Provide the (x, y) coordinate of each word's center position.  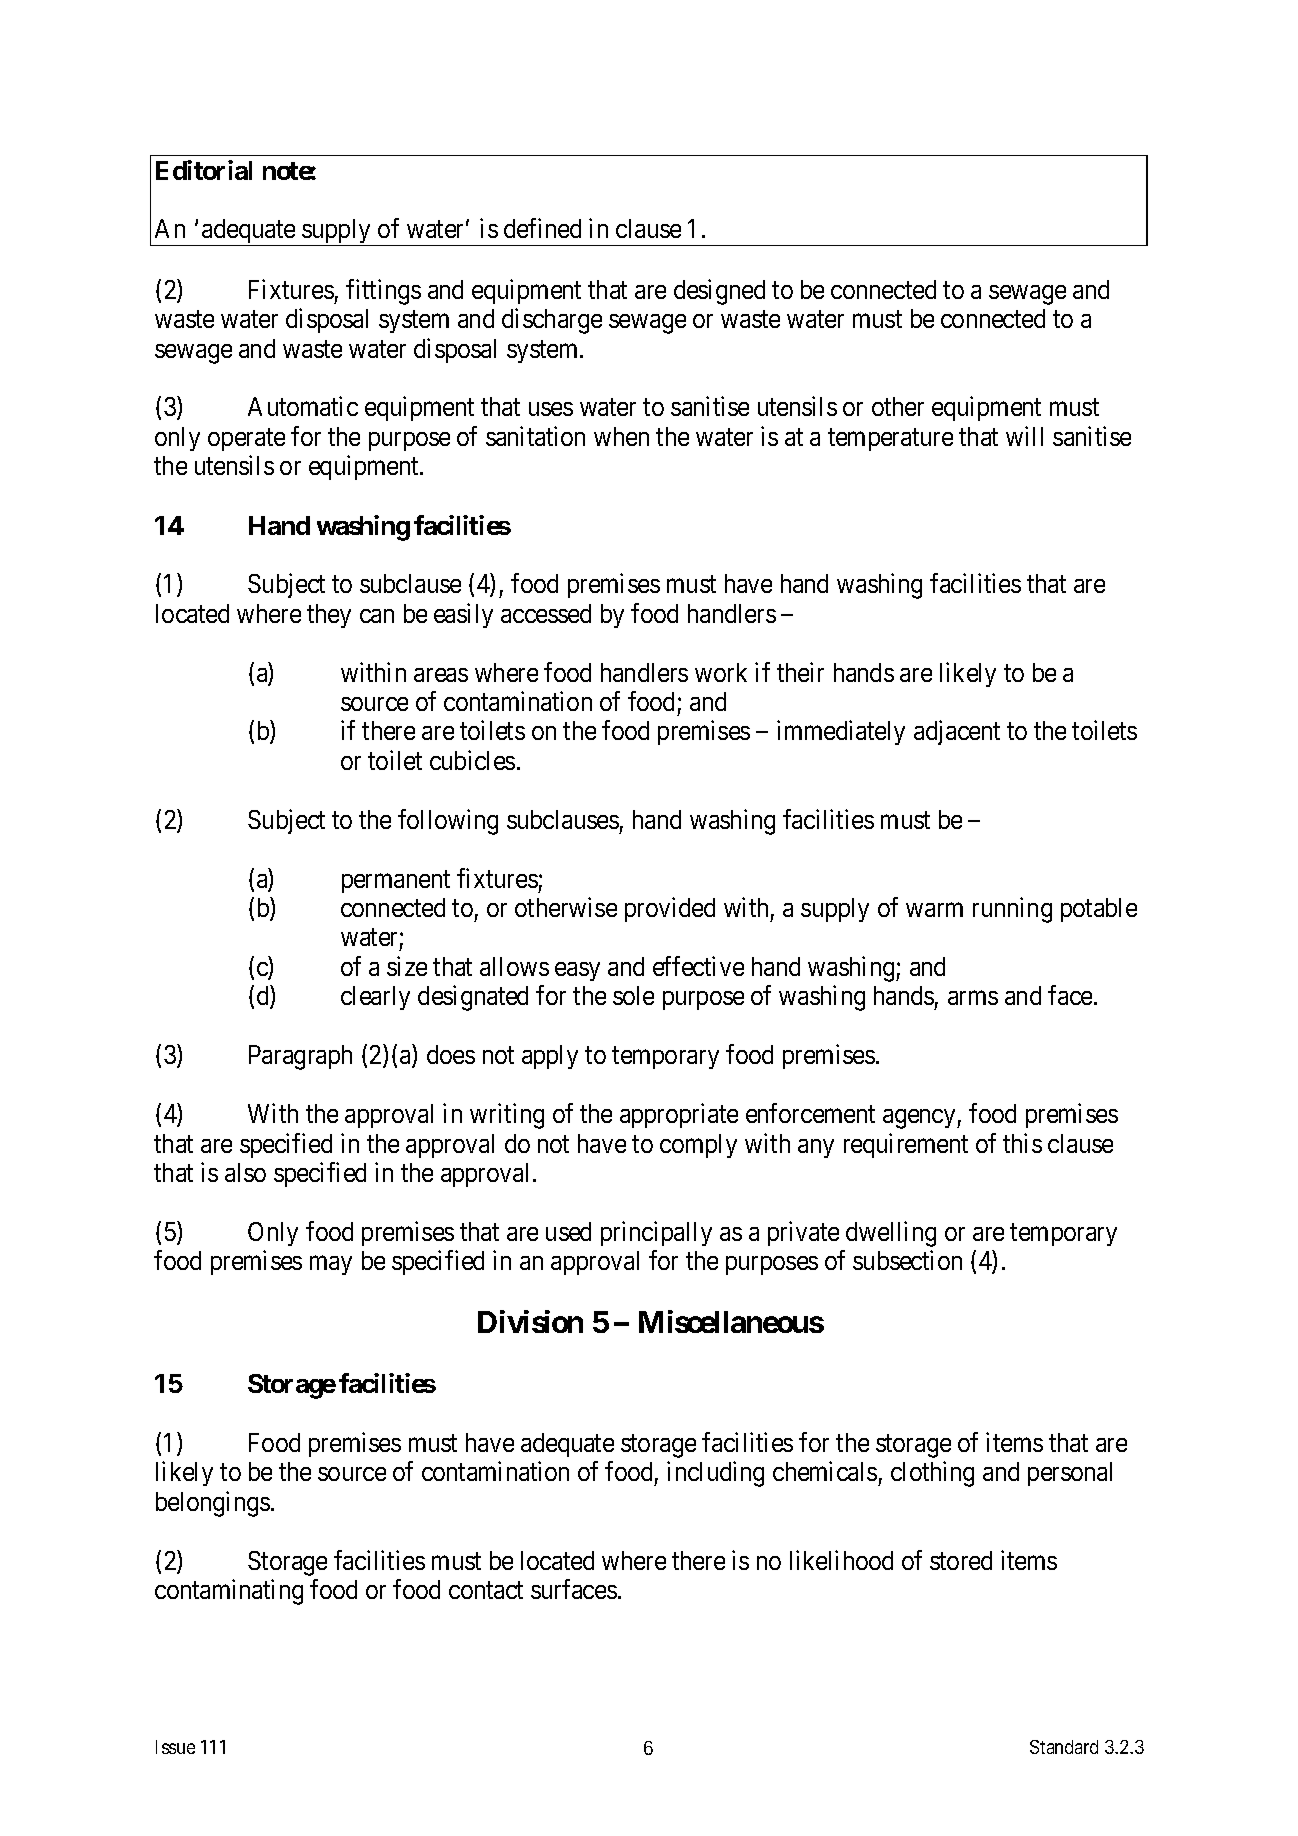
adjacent (957, 733)
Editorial (204, 170)
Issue (175, 1747)
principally (656, 1233)
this (1022, 1143)
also (245, 1172)
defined (542, 228)
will (1024, 436)
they (329, 616)
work (721, 672)
